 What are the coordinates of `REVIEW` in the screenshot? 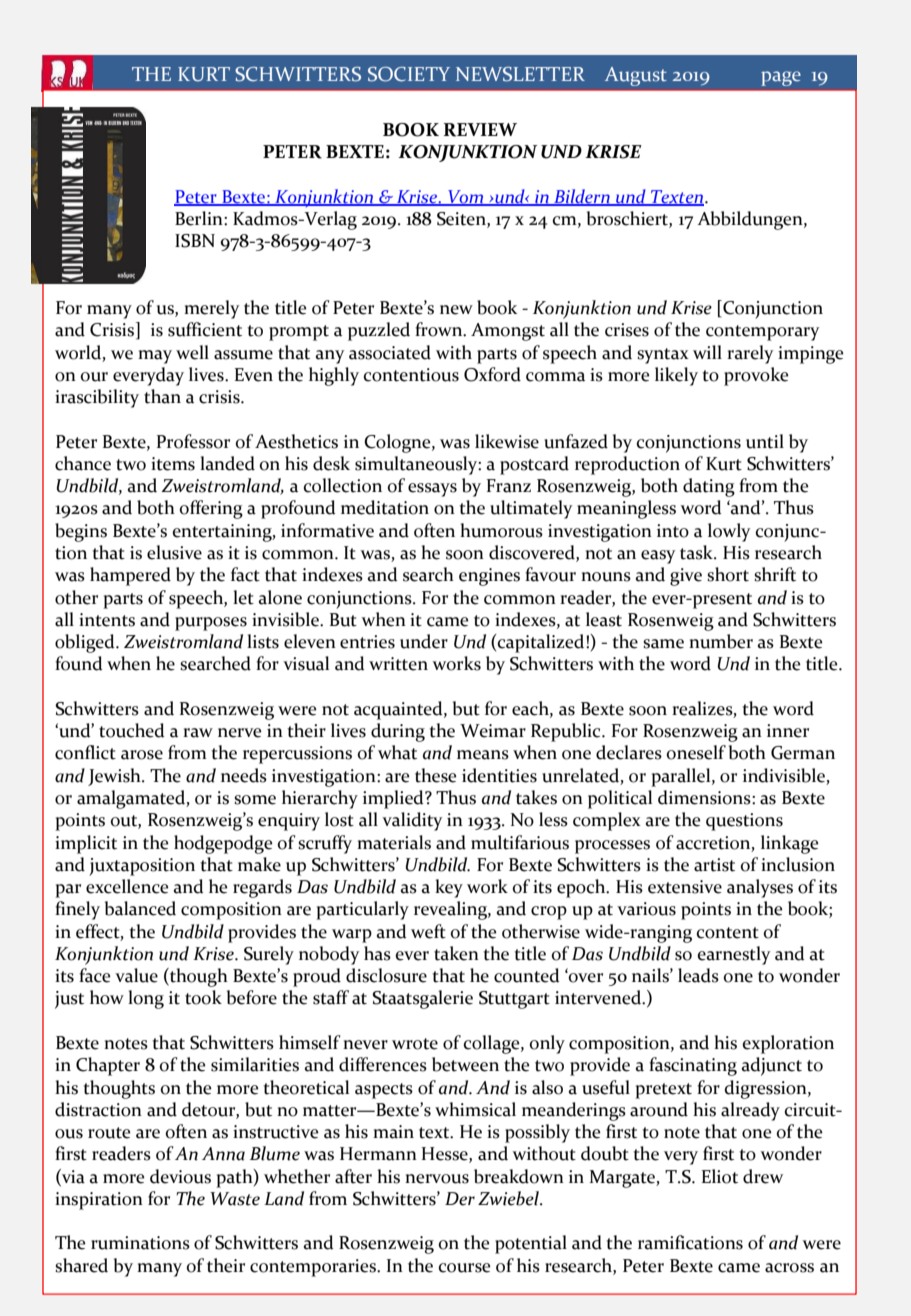 It's located at (480, 130).
